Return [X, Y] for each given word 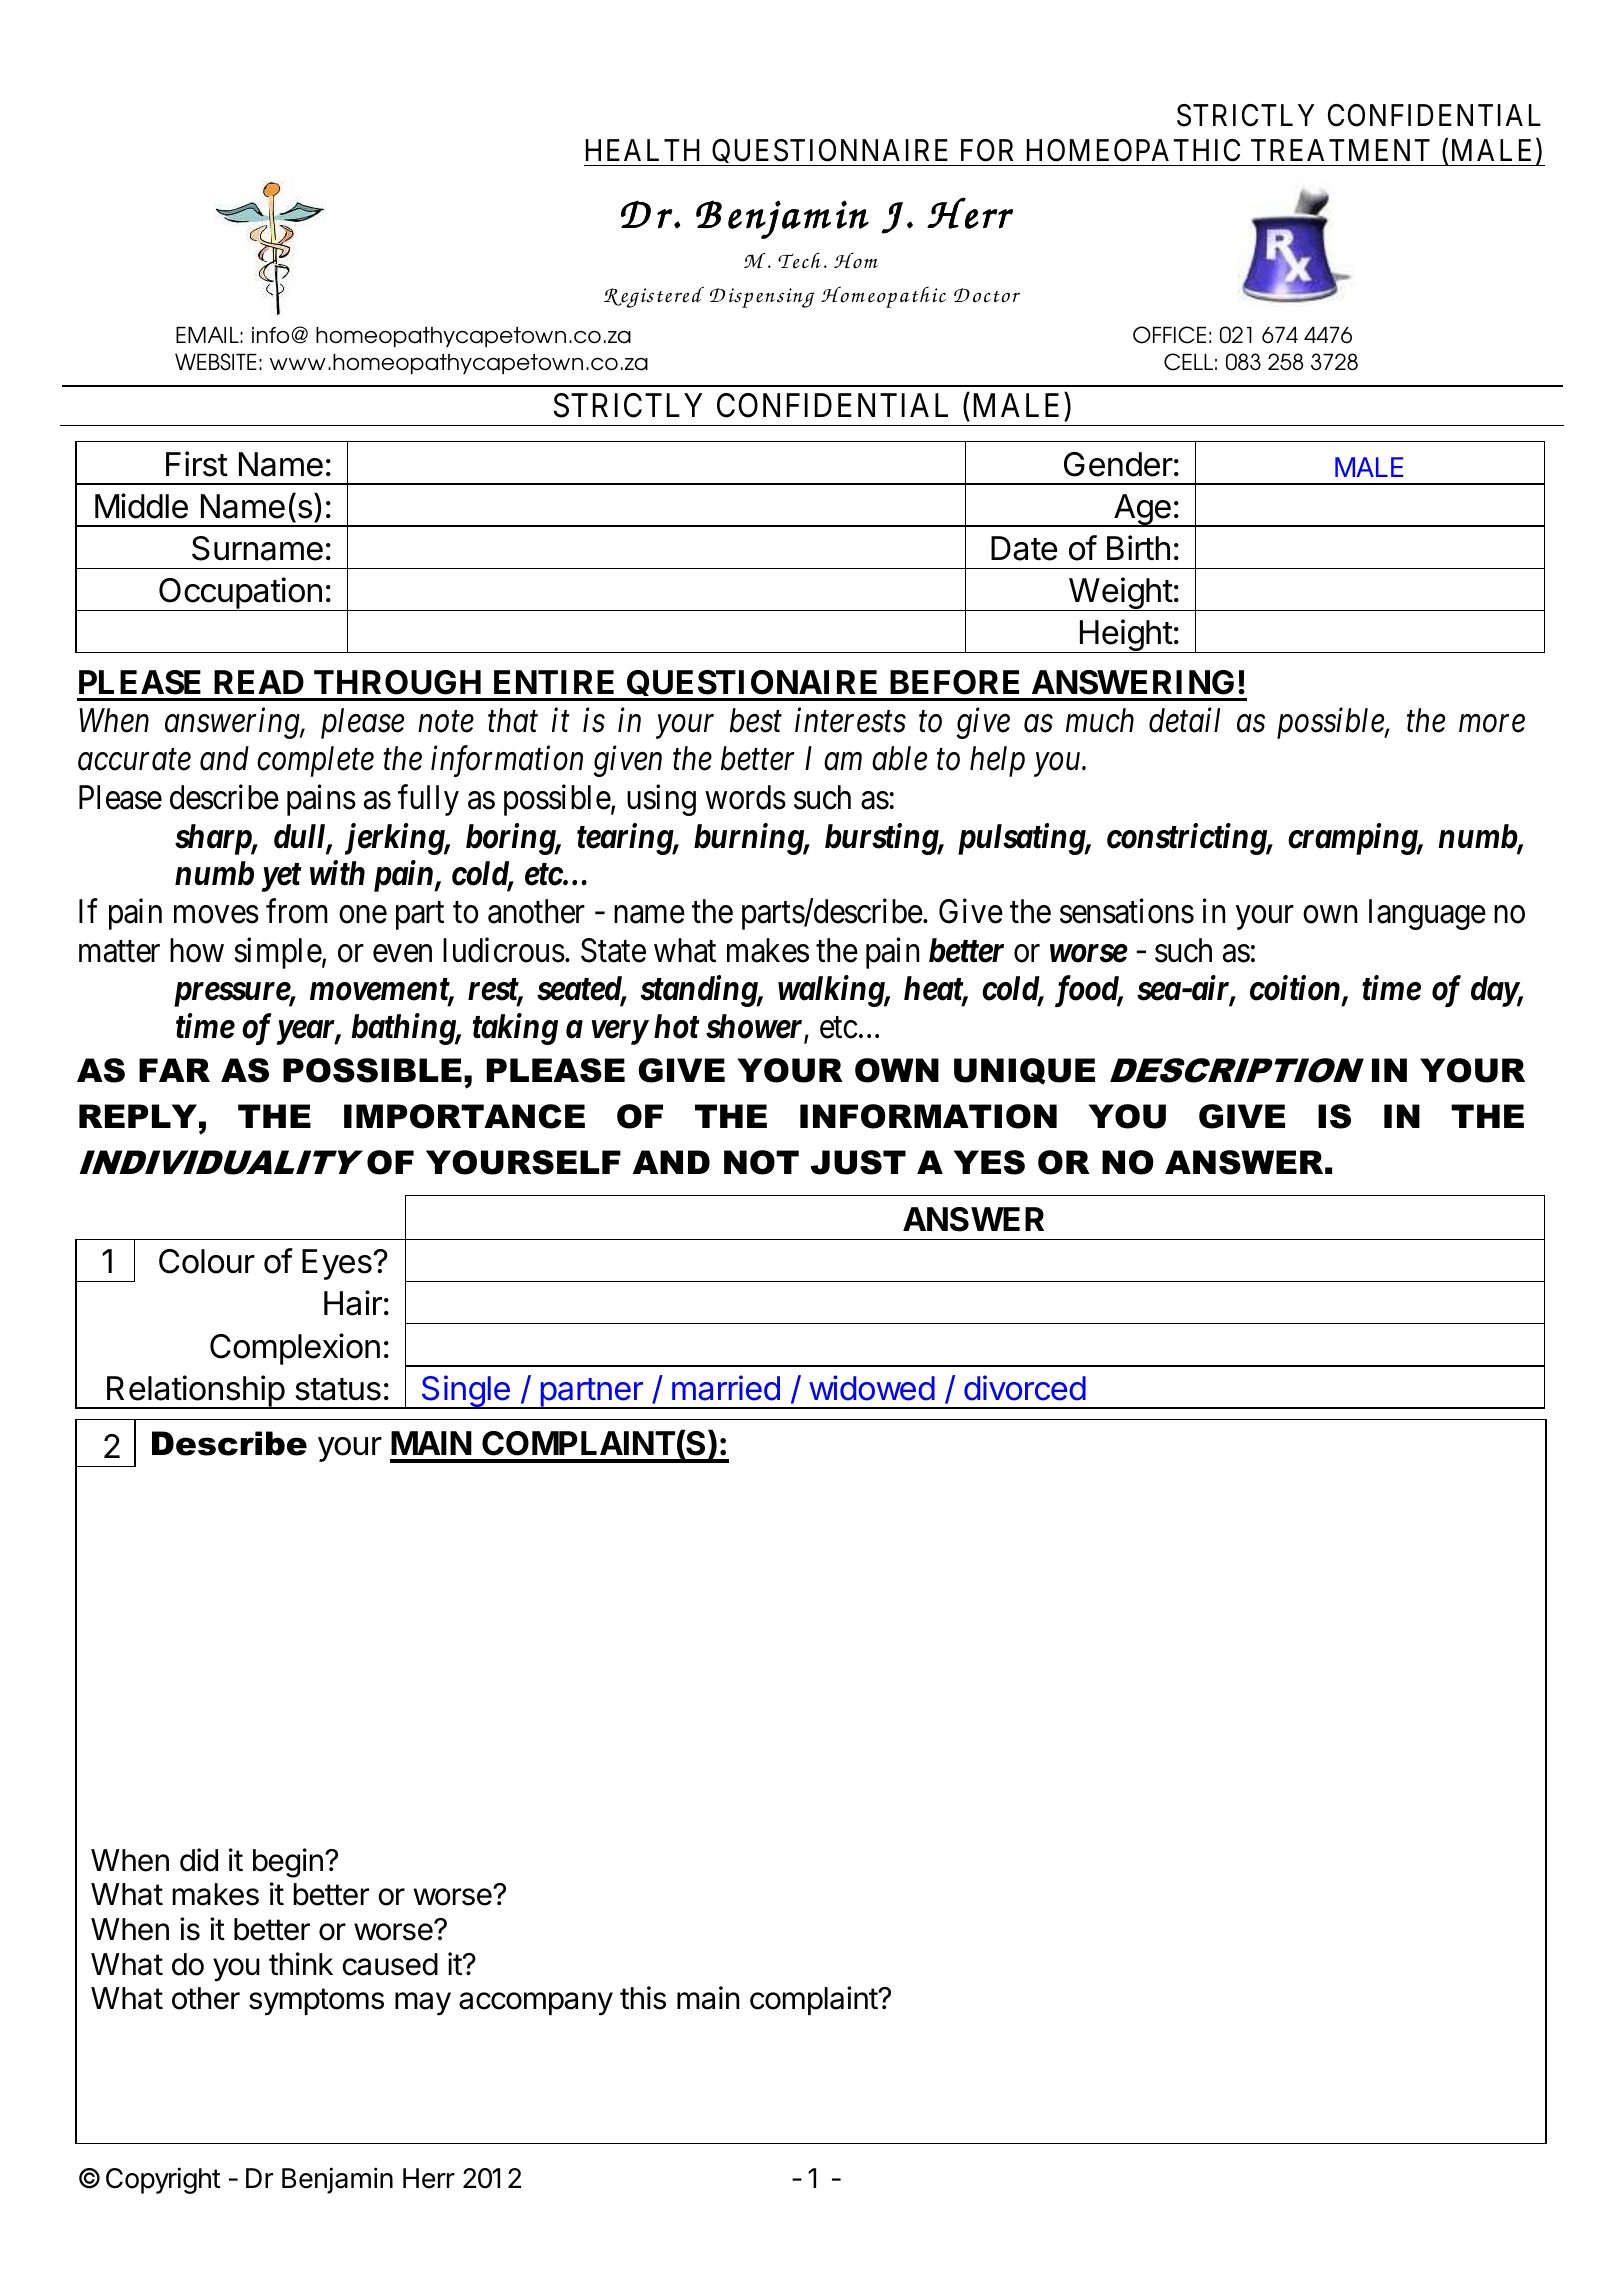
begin [288, 1863]
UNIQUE [1024, 1071]
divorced [1025, 1388]
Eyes [338, 1264]
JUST [858, 1162]
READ [259, 682]
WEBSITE [216, 362]
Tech [799, 260]
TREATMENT [1340, 150]
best [756, 720]
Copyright [163, 2180]
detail [1184, 720]
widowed [872, 1388]
